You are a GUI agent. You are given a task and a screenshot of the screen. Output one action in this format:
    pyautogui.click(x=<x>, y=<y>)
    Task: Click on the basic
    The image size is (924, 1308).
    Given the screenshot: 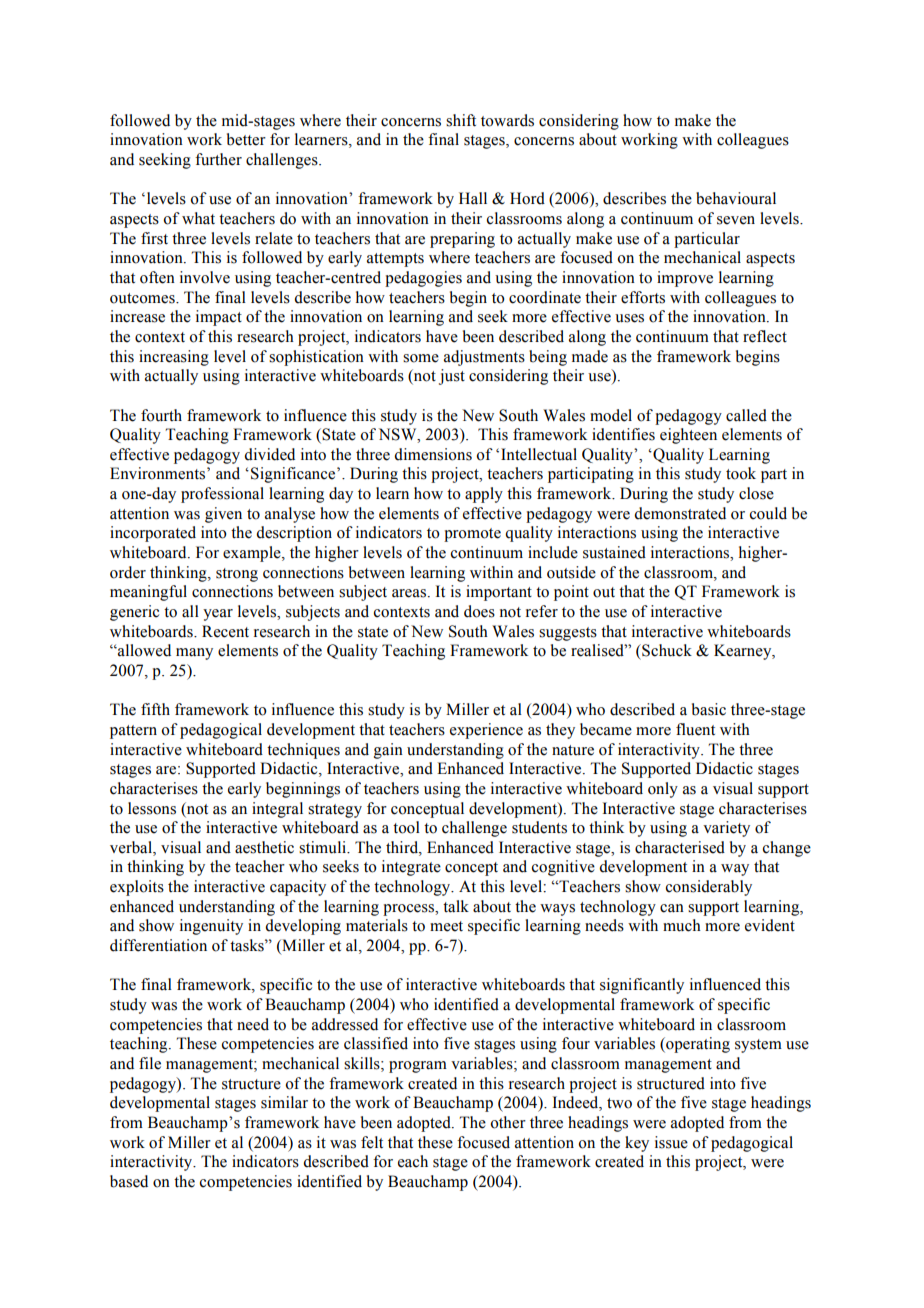 What is the action you would take?
    pyautogui.click(x=709, y=709)
